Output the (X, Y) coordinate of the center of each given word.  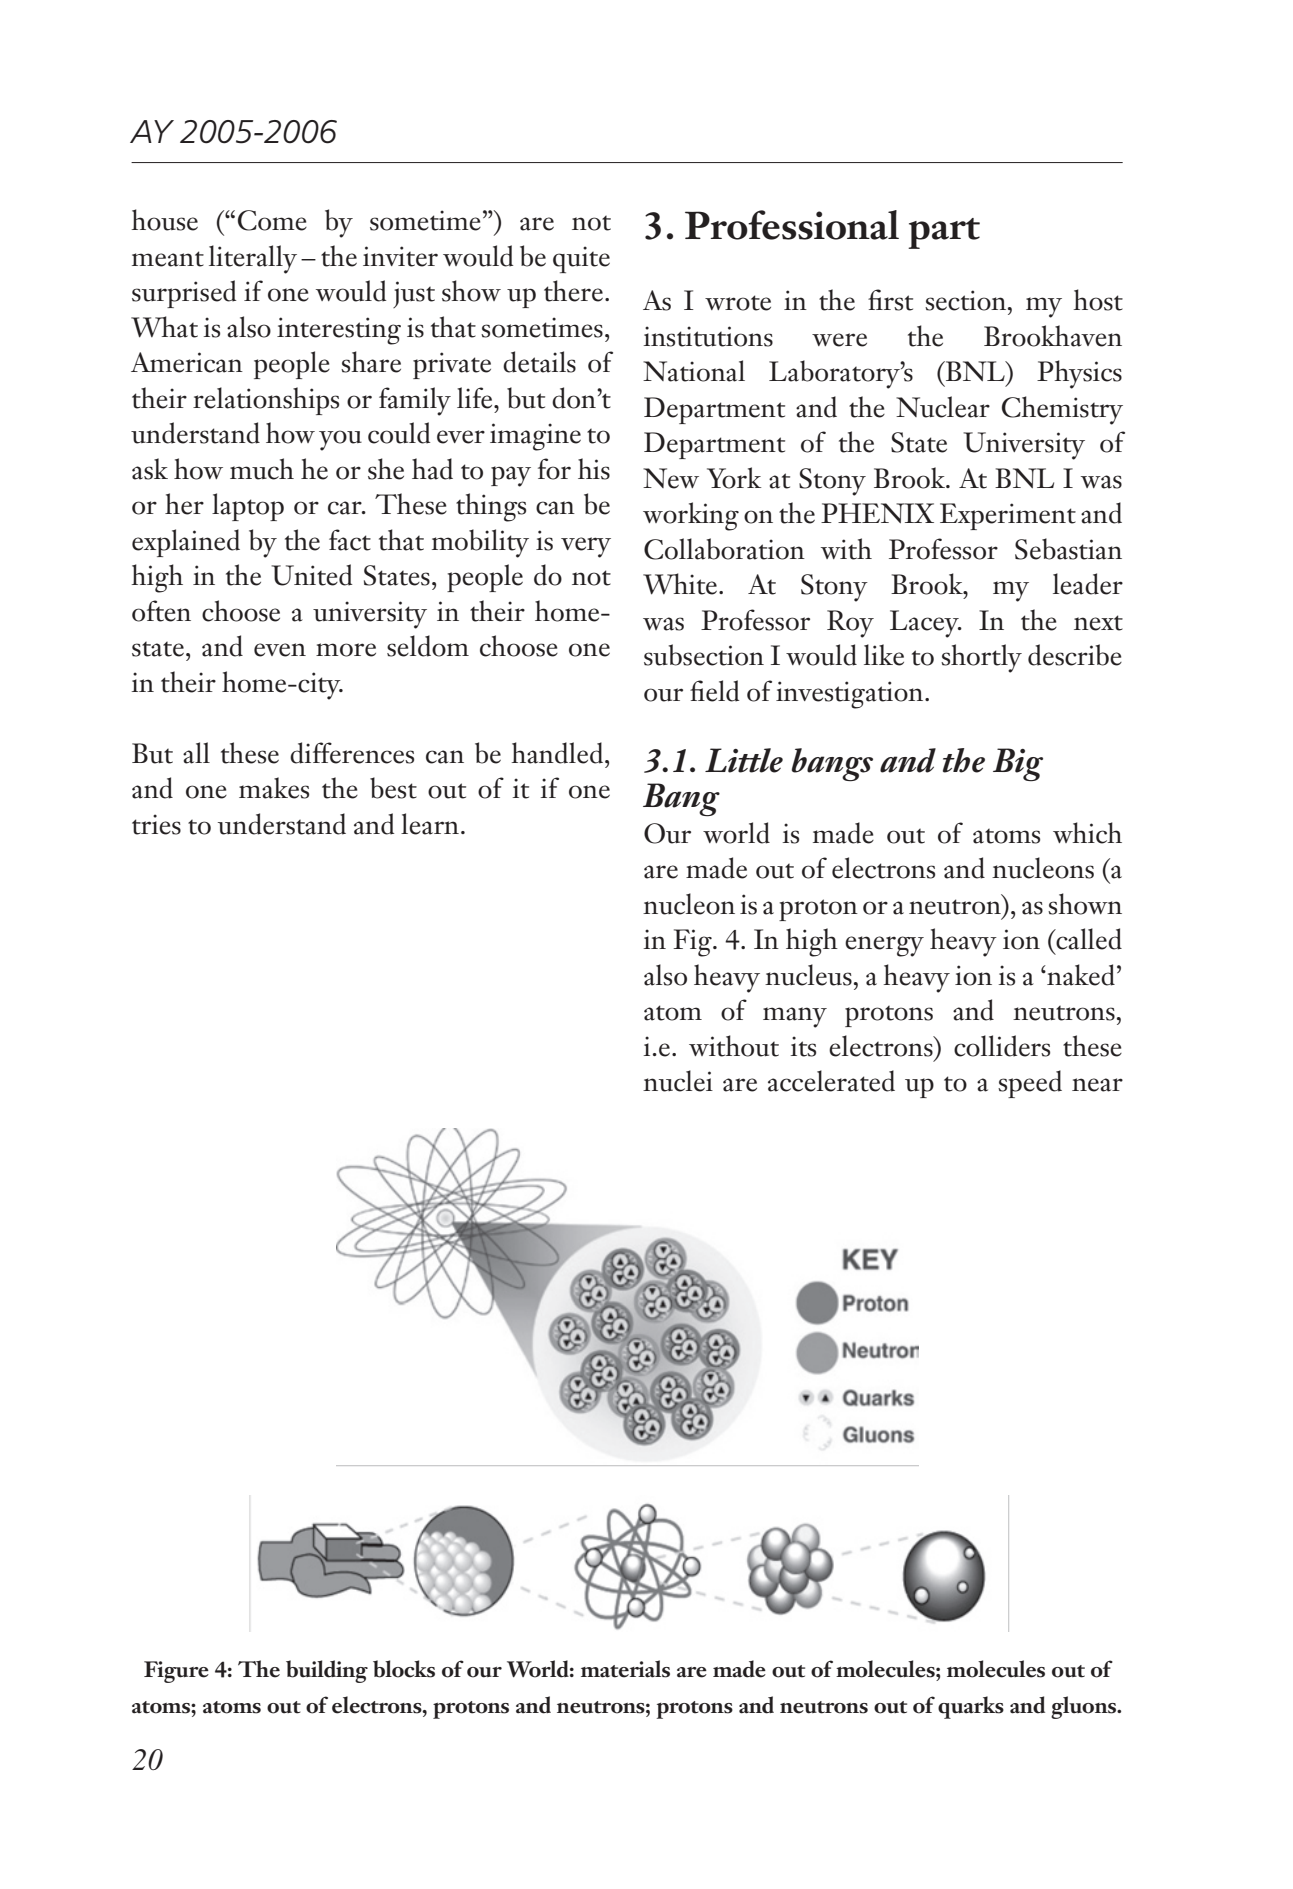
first (890, 300)
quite (581, 259)
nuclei (678, 1081)
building (327, 1671)
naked (1080, 975)
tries (156, 824)
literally (253, 259)
